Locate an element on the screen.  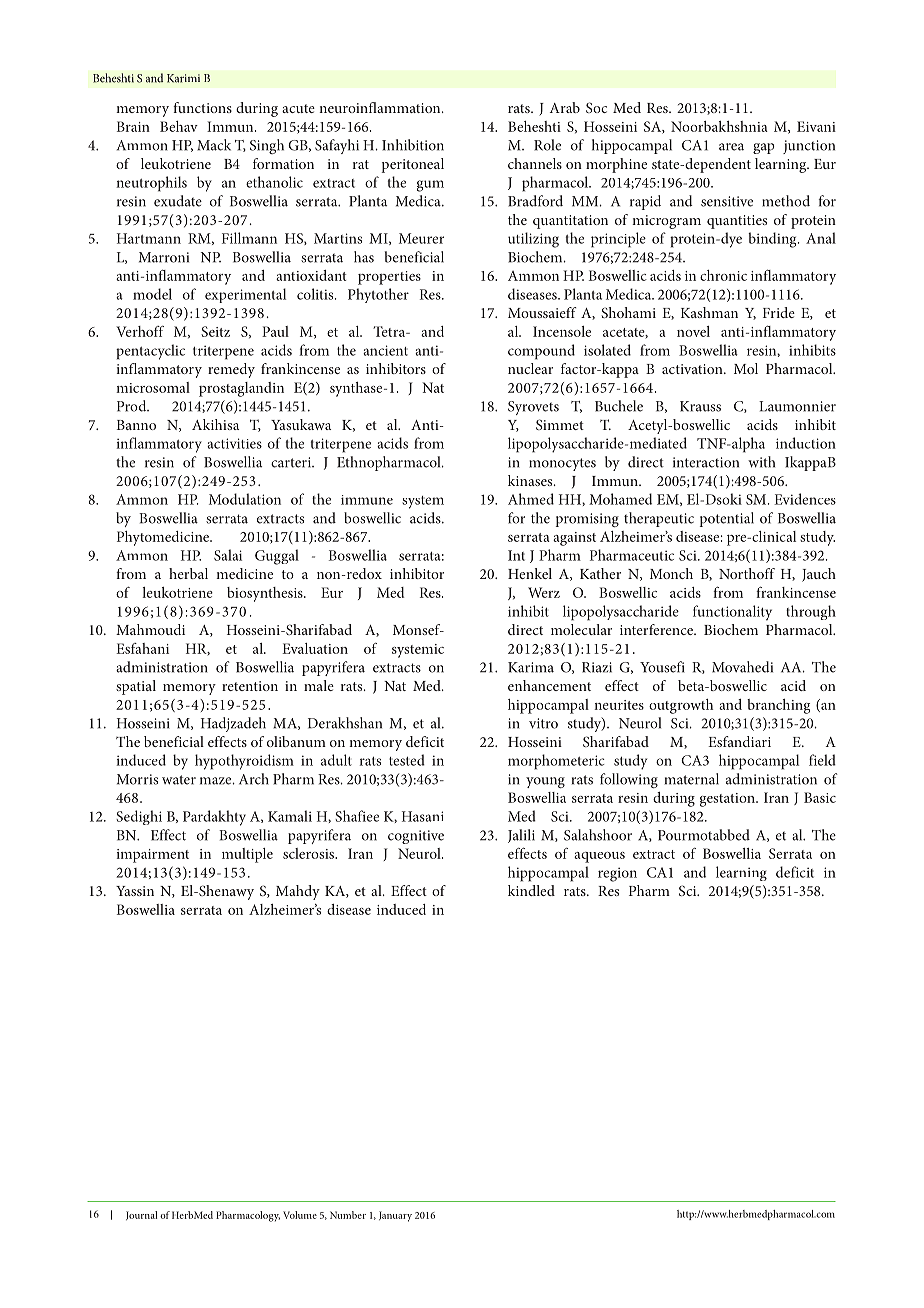
nuclear is located at coordinates (530, 368).
